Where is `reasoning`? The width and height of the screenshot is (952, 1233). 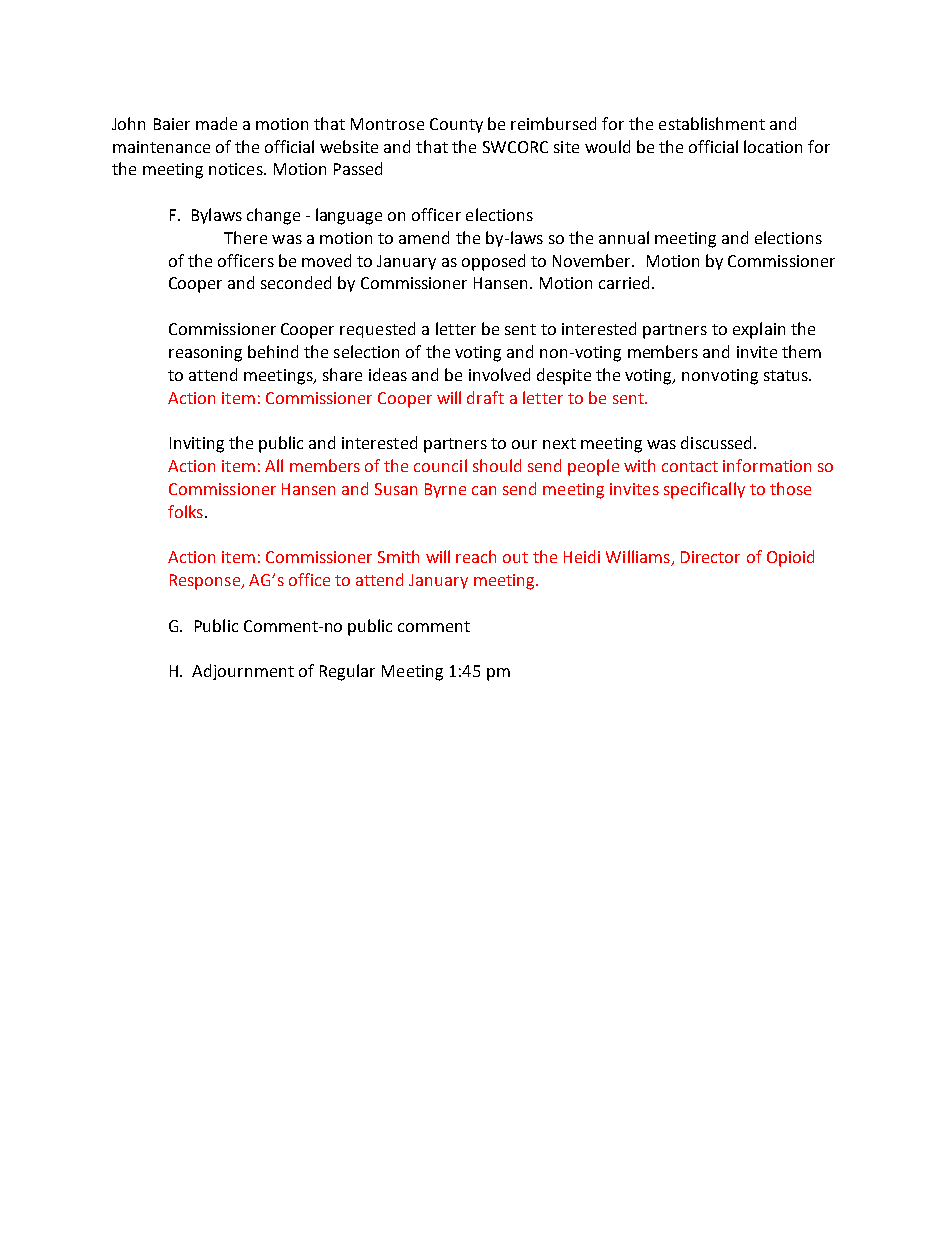
reasoning is located at coordinates (205, 354).
